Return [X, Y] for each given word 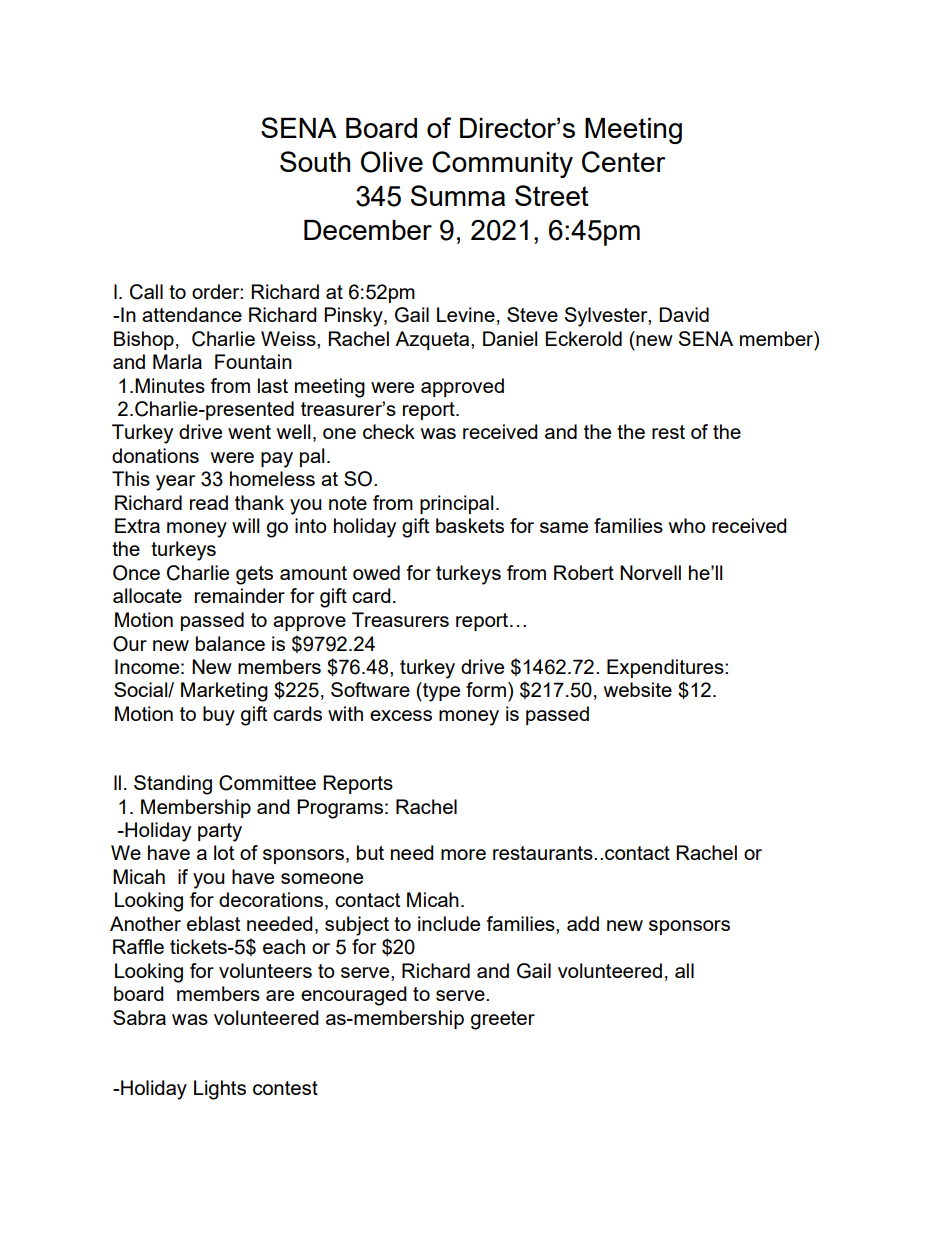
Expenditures [666, 668]
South [315, 161]
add [583, 923]
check [389, 431]
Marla [177, 361]
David [684, 314]
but [370, 852]
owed [376, 572]
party [220, 832]
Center [624, 162]
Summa [458, 195]
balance [230, 643]
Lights [220, 1090]
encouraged [354, 996]
